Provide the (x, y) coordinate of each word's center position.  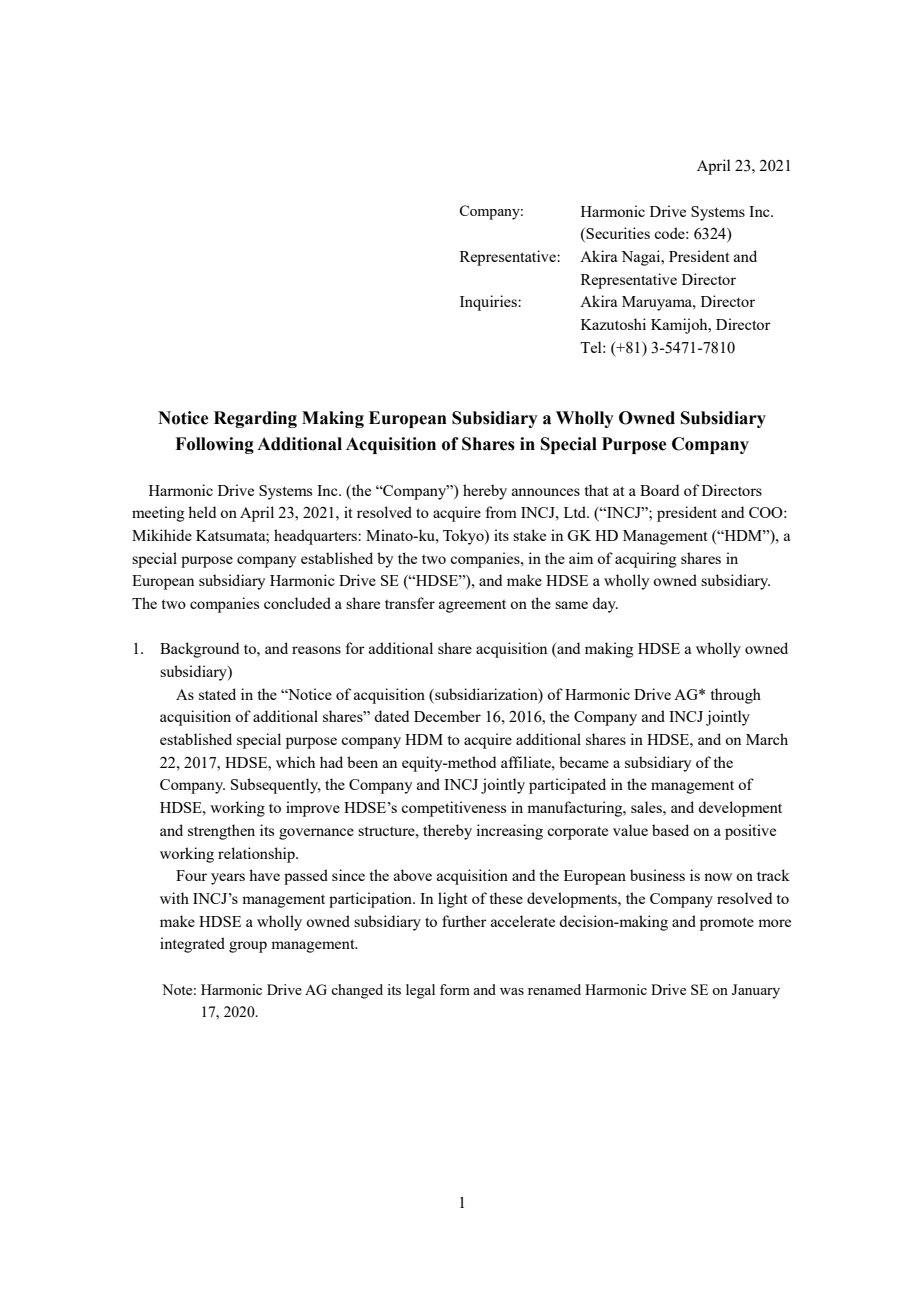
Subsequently (276, 786)
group (248, 947)
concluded (297, 603)
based (670, 830)
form (455, 989)
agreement (472, 606)
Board (659, 490)
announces (546, 492)
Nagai (642, 258)
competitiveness (453, 809)
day (605, 605)
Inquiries (489, 303)
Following (214, 445)
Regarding (255, 419)
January (756, 991)
